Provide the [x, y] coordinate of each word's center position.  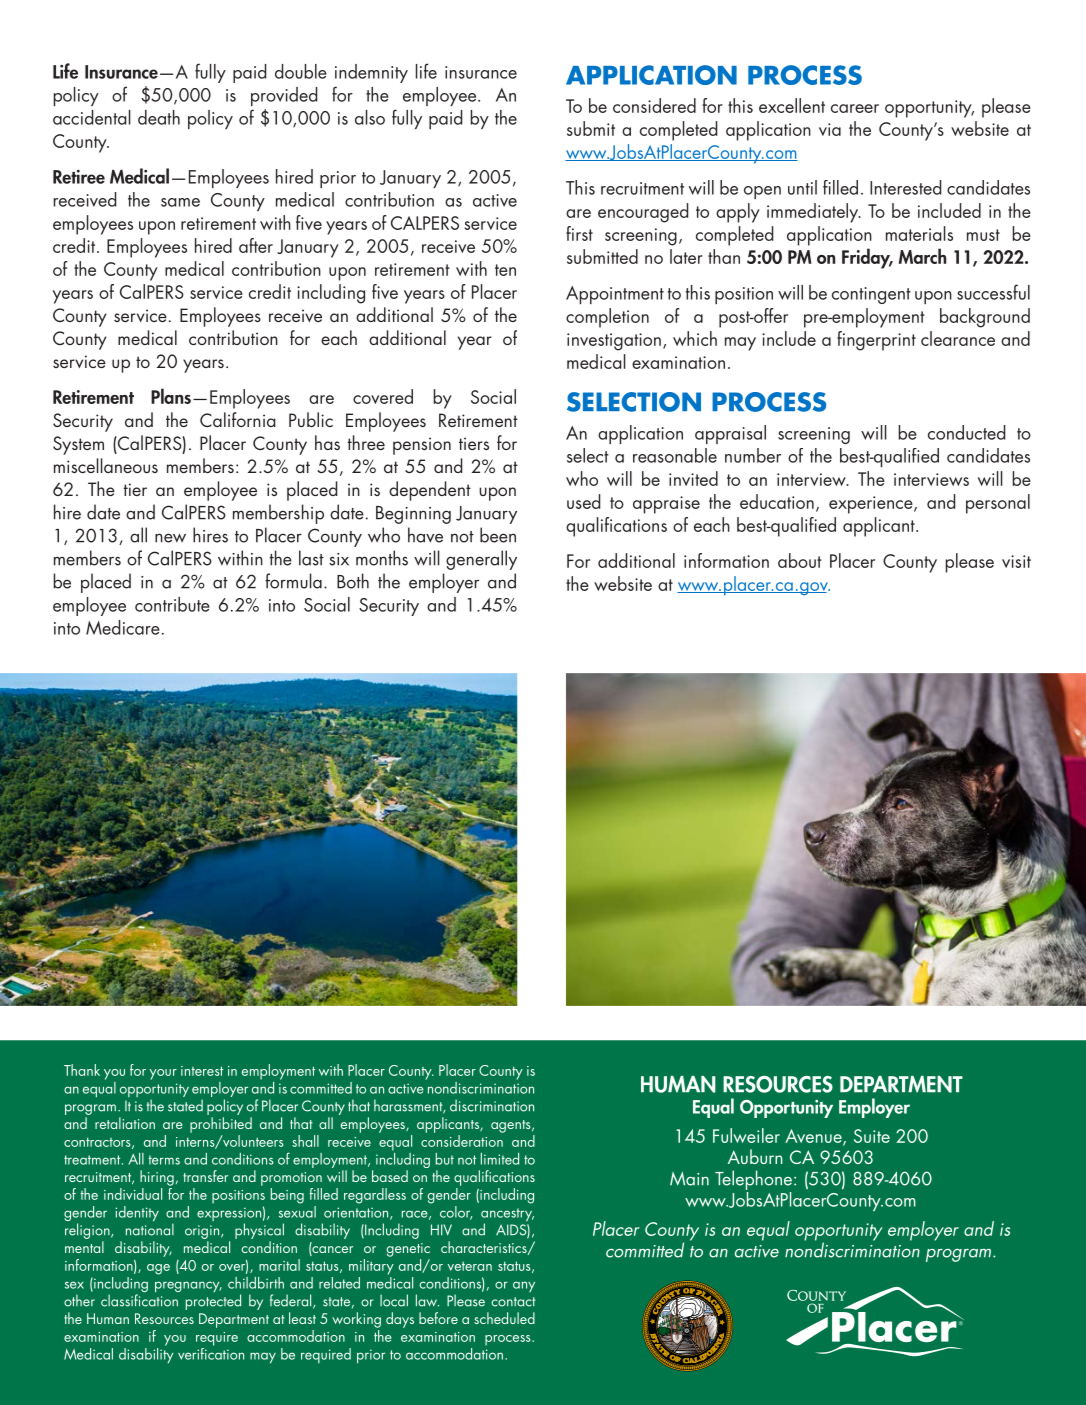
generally [481, 560]
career [855, 108]
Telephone [755, 1180]
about [800, 560]
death [159, 117]
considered [654, 105]
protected [213, 1302]
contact [513, 1302]
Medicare [123, 627]
